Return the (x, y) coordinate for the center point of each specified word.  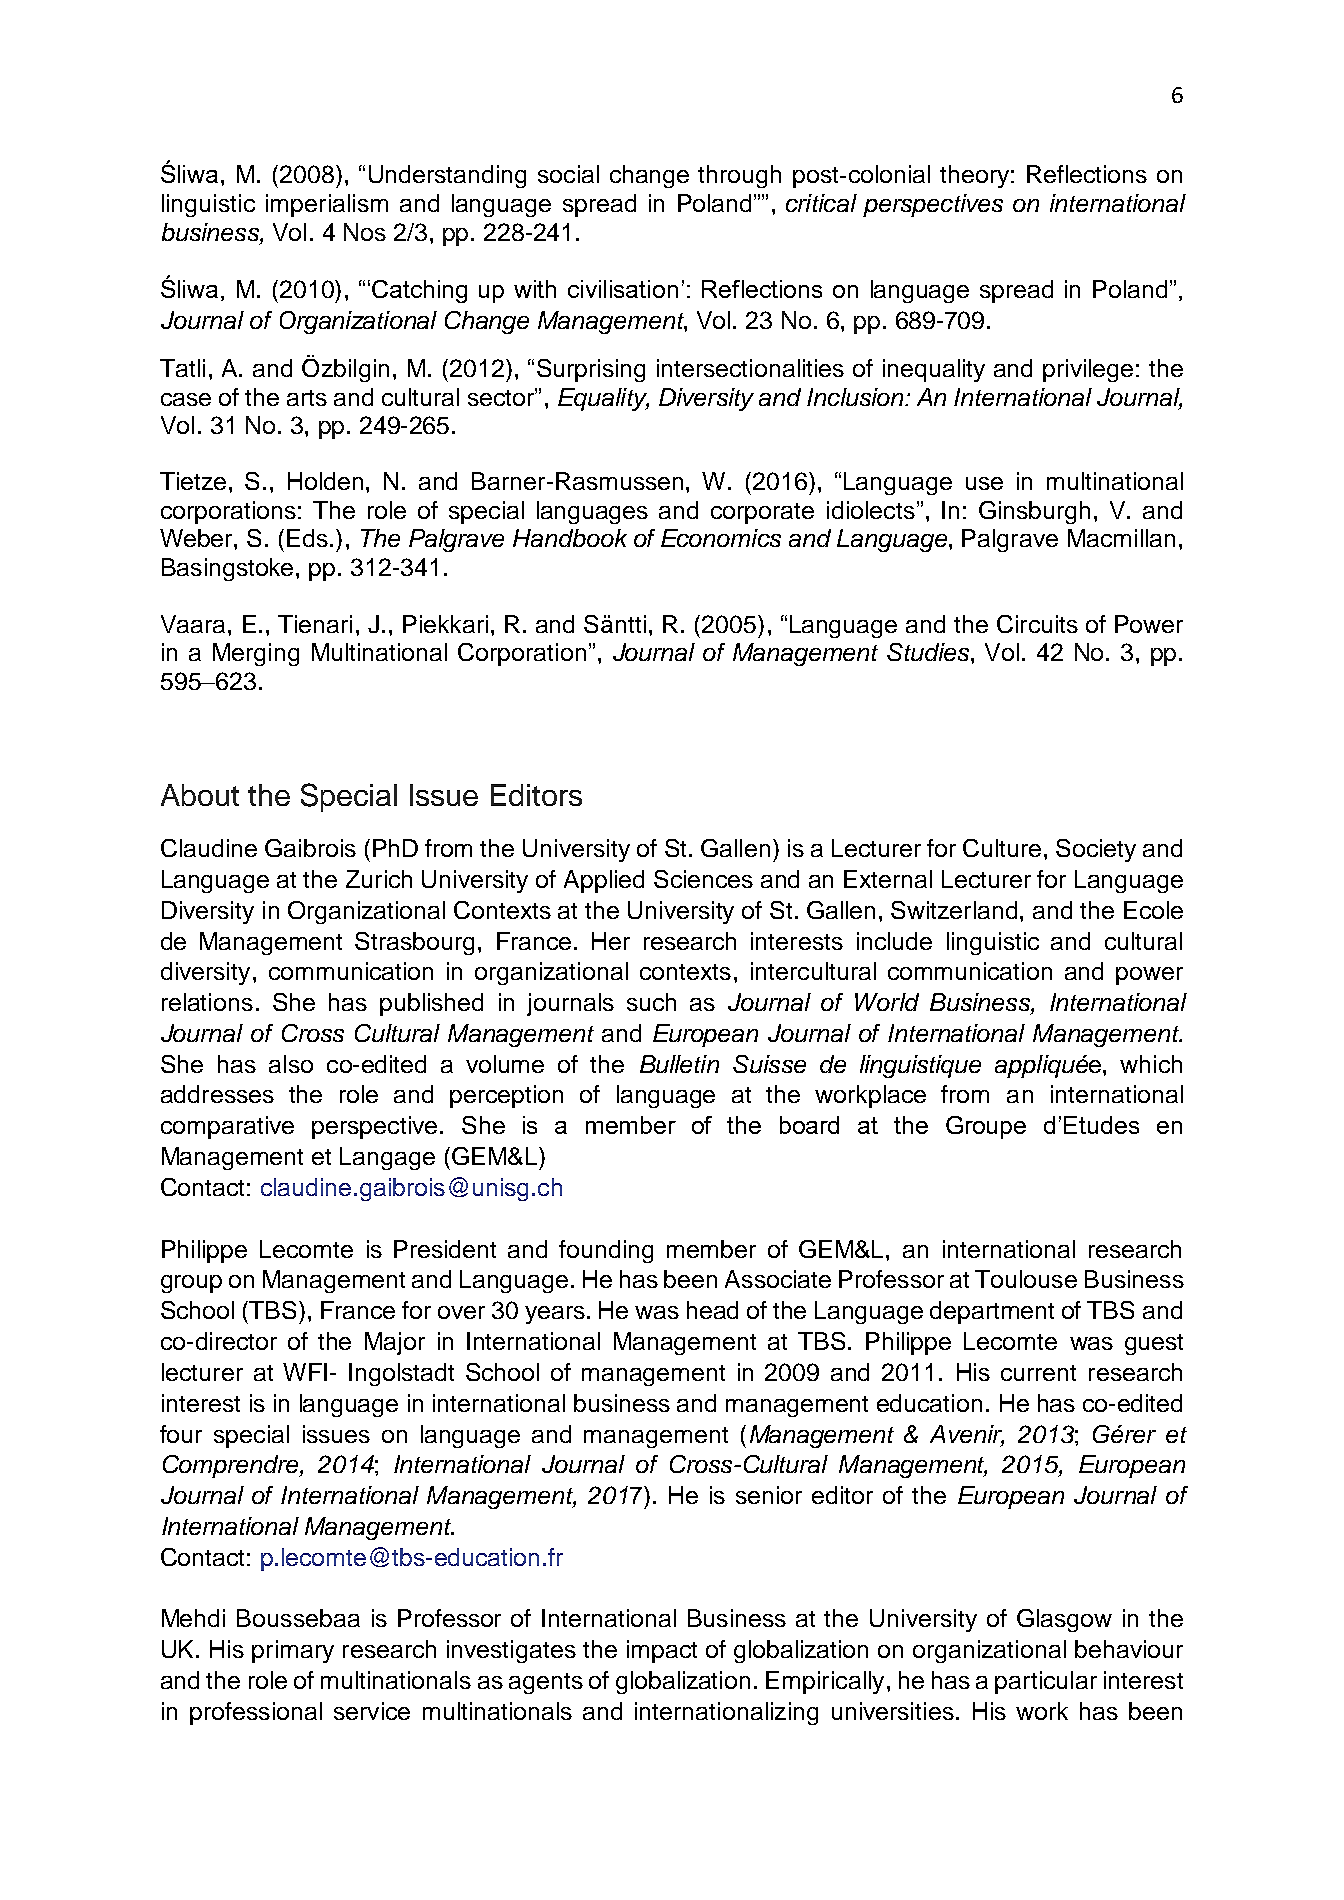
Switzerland (956, 910)
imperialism (327, 205)
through (739, 176)
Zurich (379, 879)
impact (662, 1651)
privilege (1088, 370)
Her (611, 941)
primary (293, 1651)
